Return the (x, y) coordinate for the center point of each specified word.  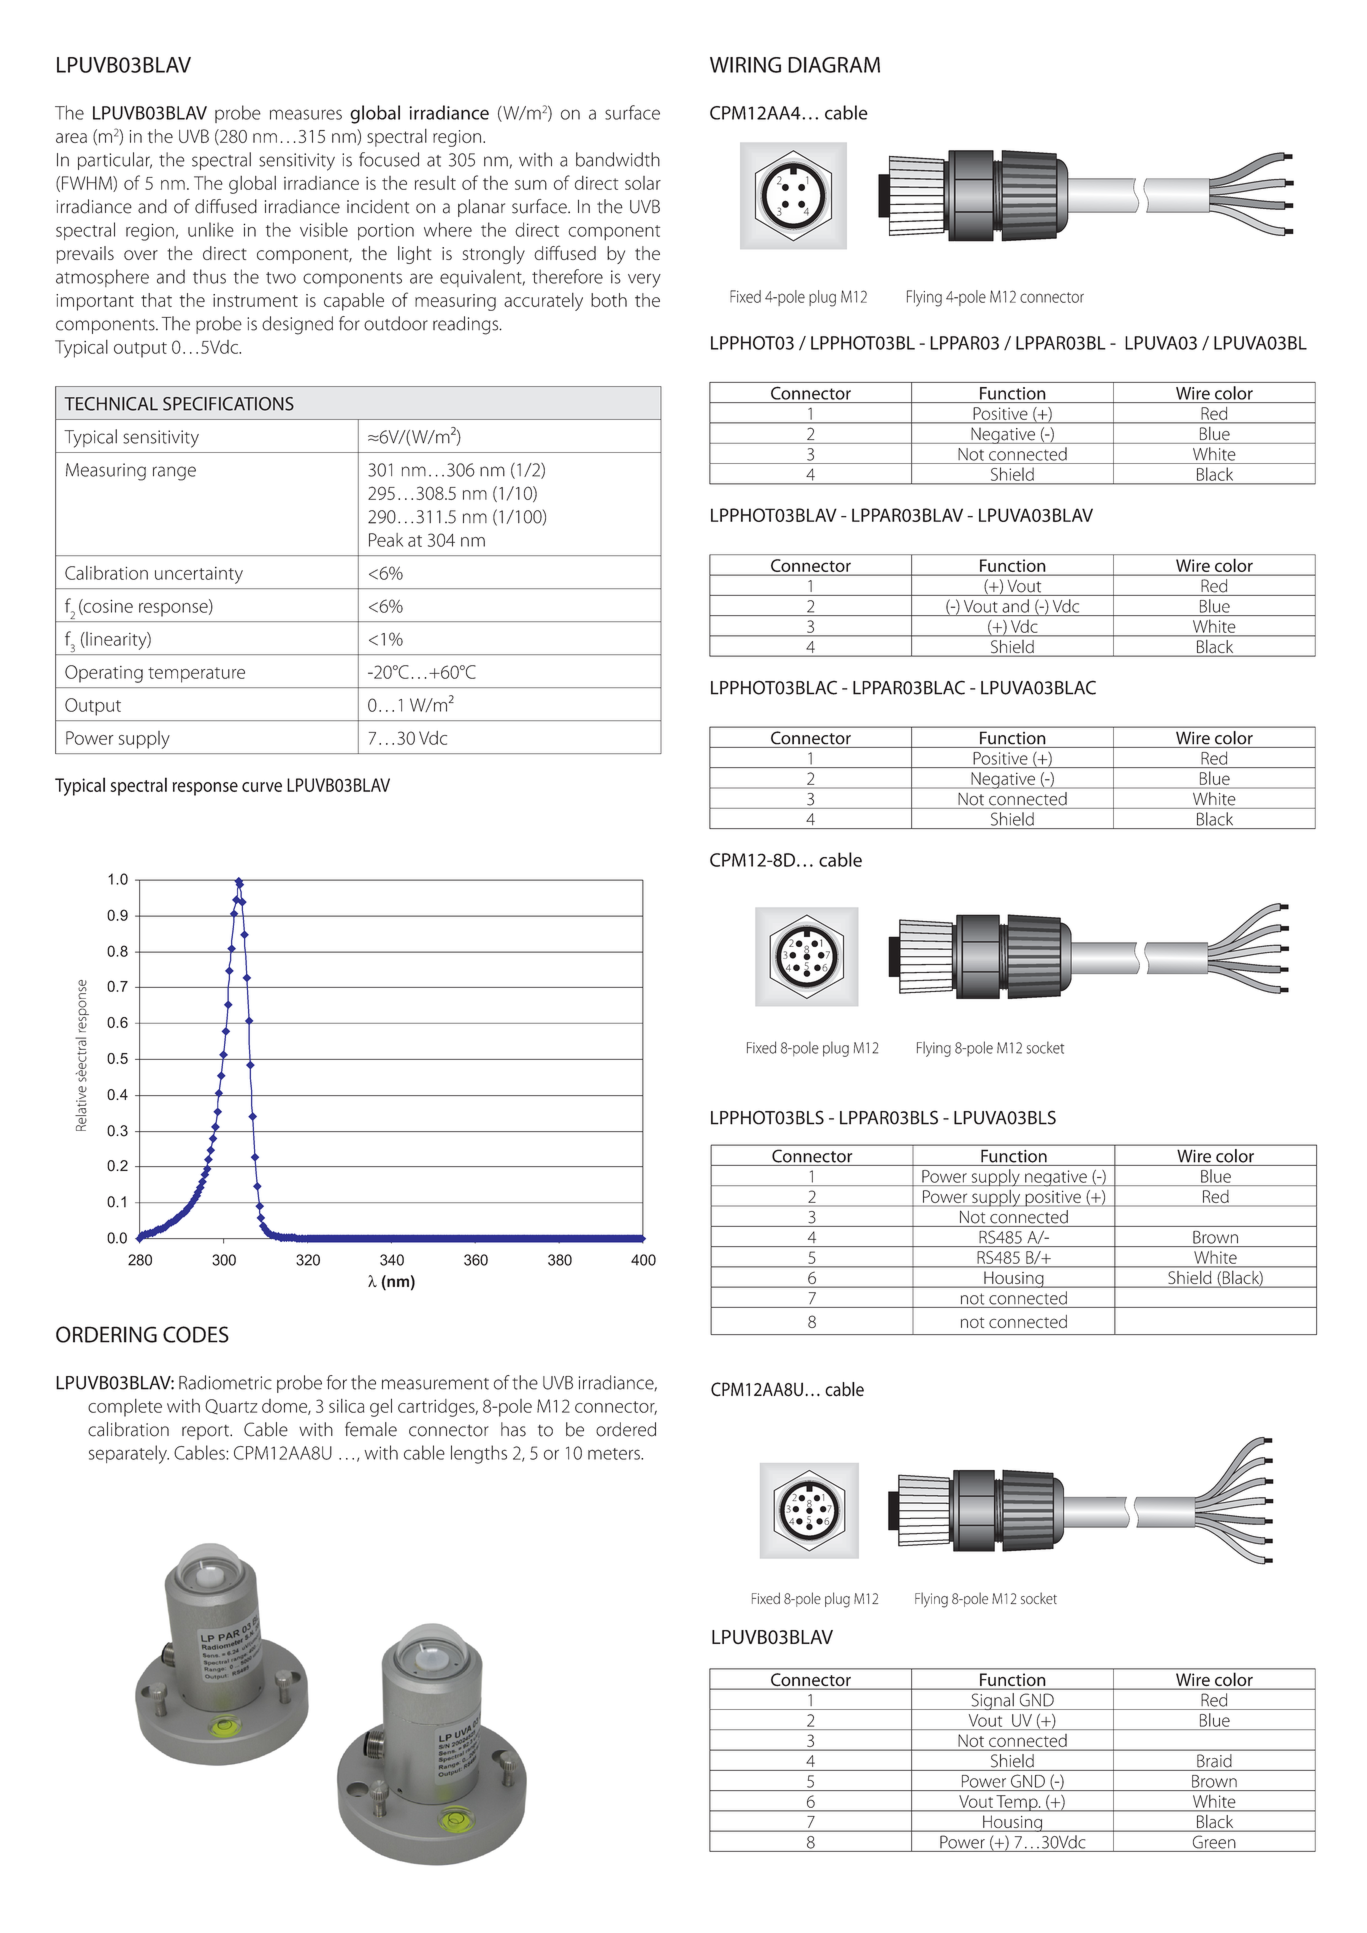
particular (115, 161)
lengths (479, 1454)
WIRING (745, 65)
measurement (435, 1384)
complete (125, 1408)
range (174, 473)
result (435, 183)
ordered (626, 1429)
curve (262, 787)
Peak (386, 540)
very (644, 280)
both (609, 300)
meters (615, 1454)
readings (467, 325)
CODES (196, 1334)
